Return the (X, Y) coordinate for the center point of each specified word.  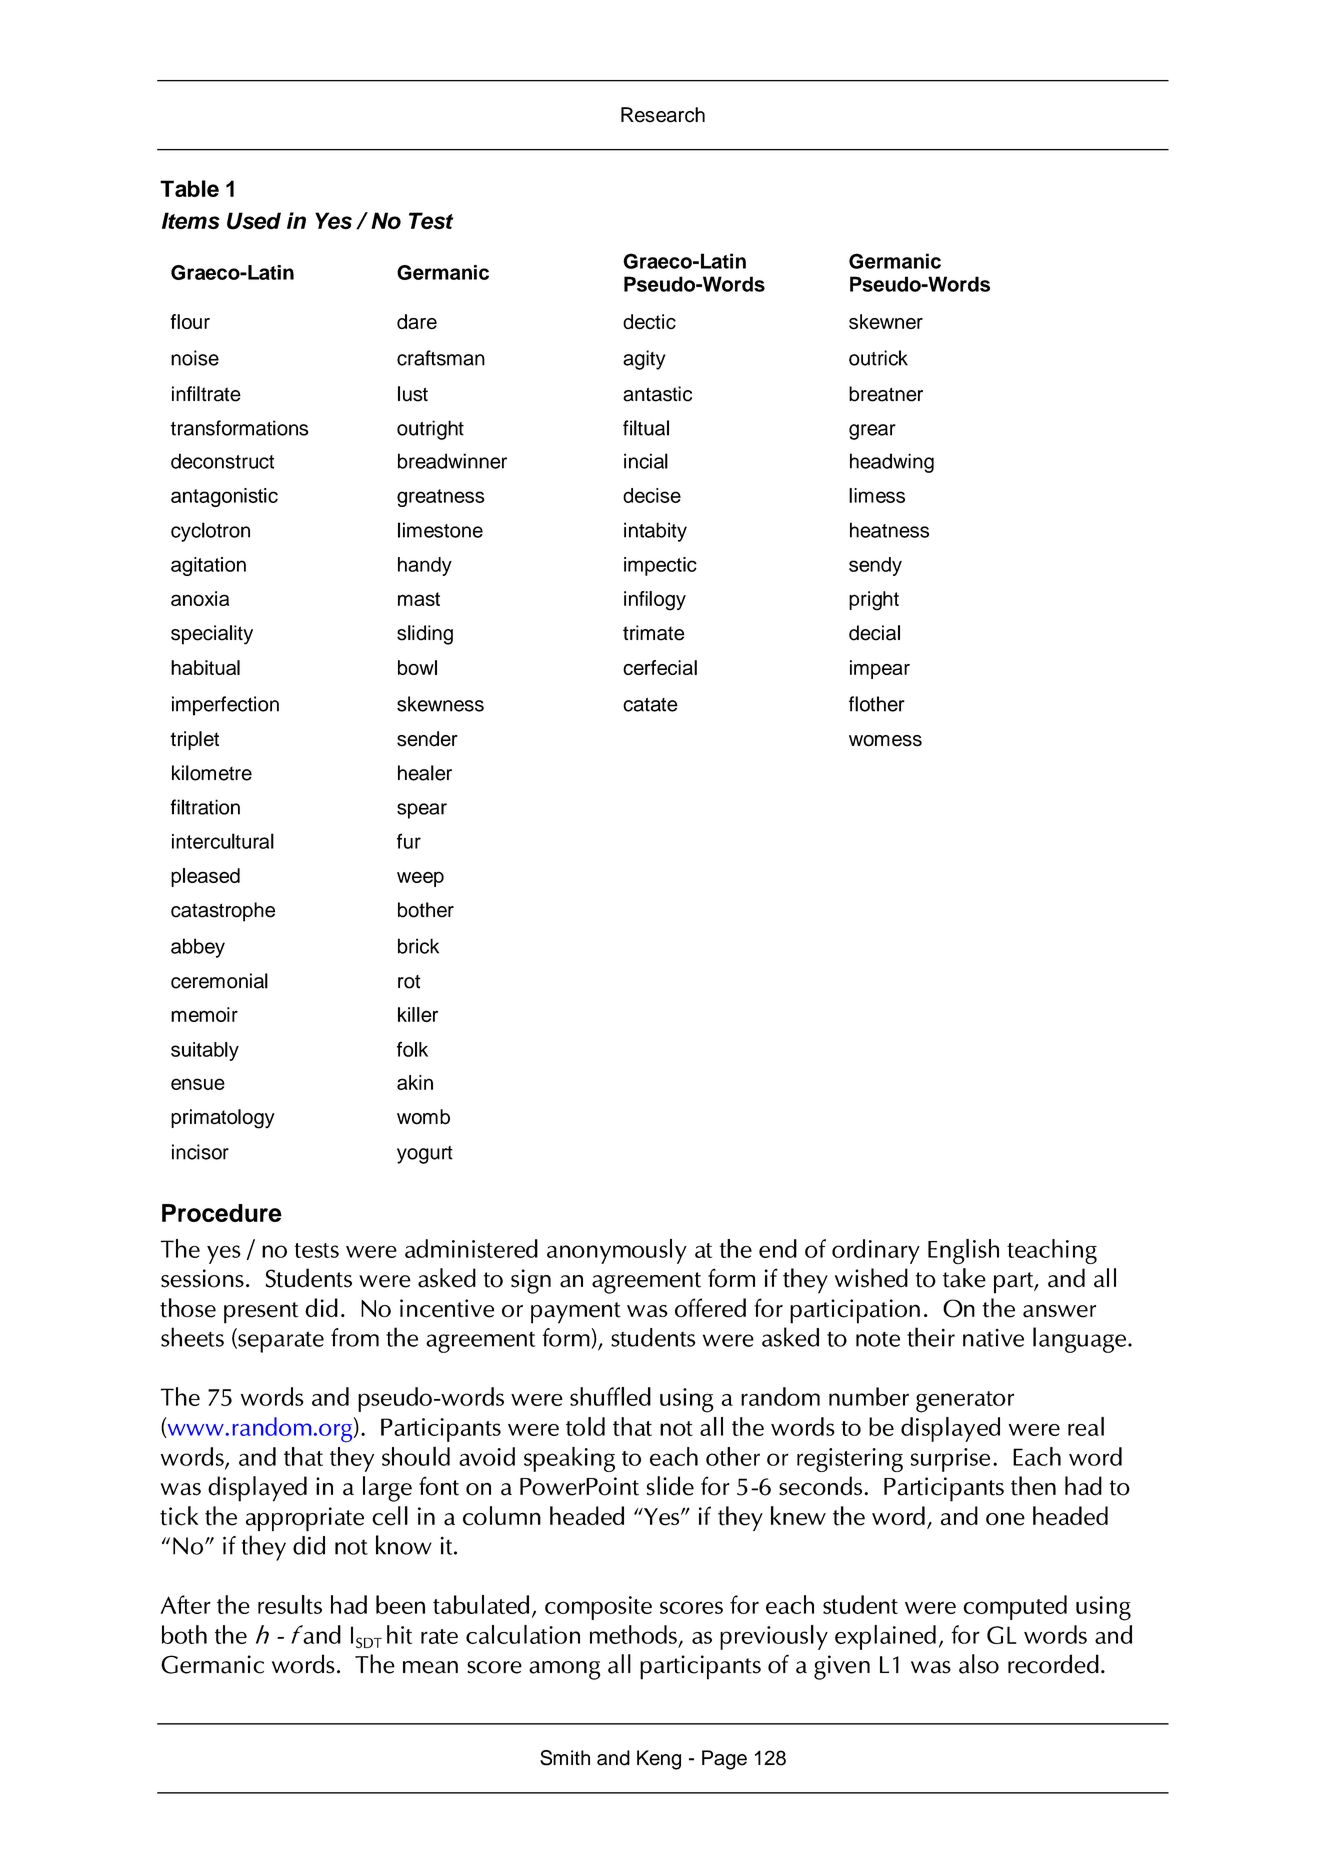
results (290, 1604)
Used (254, 221)
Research (663, 115)
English (963, 1251)
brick (418, 946)
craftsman (441, 358)
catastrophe (223, 912)
